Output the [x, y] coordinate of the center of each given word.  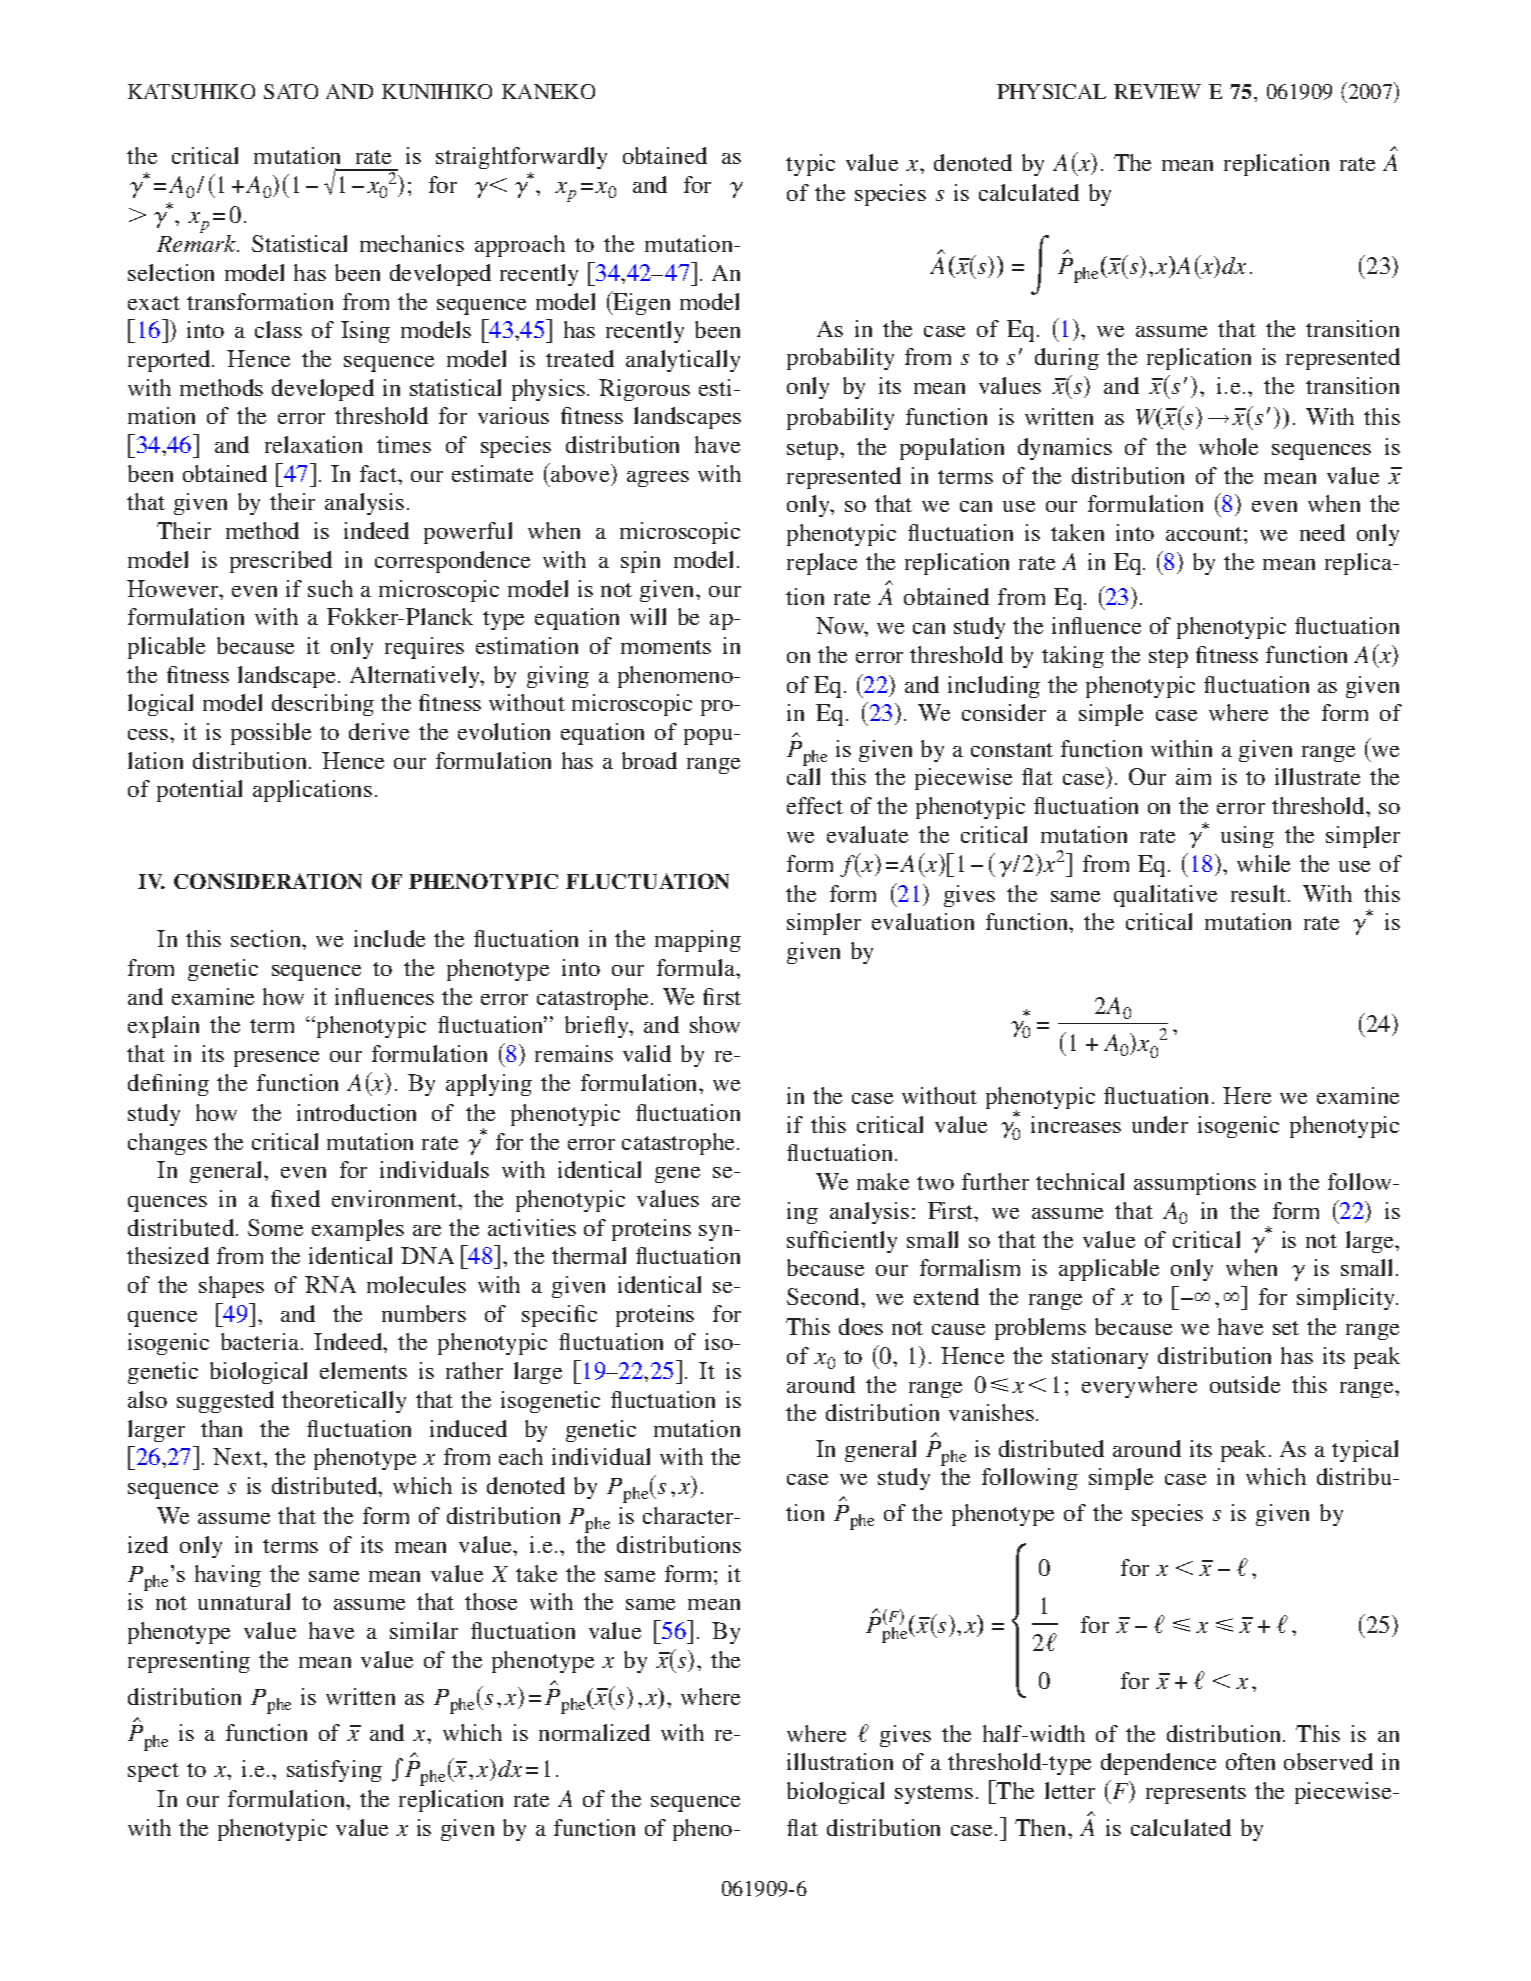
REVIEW [1157, 91]
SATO [291, 91]
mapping [698, 941]
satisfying [334, 1771]
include [389, 938]
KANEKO [548, 91]
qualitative [1165, 896]
